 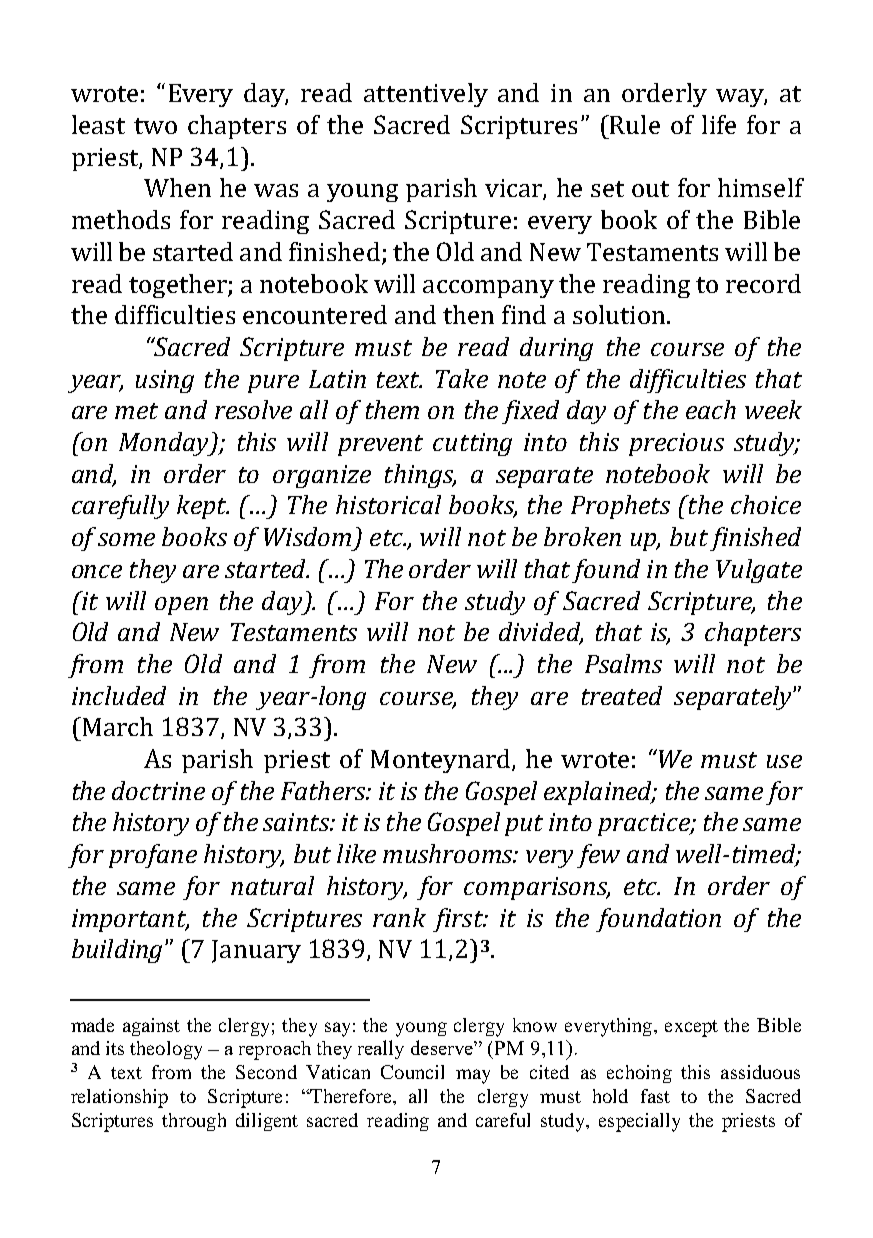 I want to click on life, so click(x=719, y=124).
